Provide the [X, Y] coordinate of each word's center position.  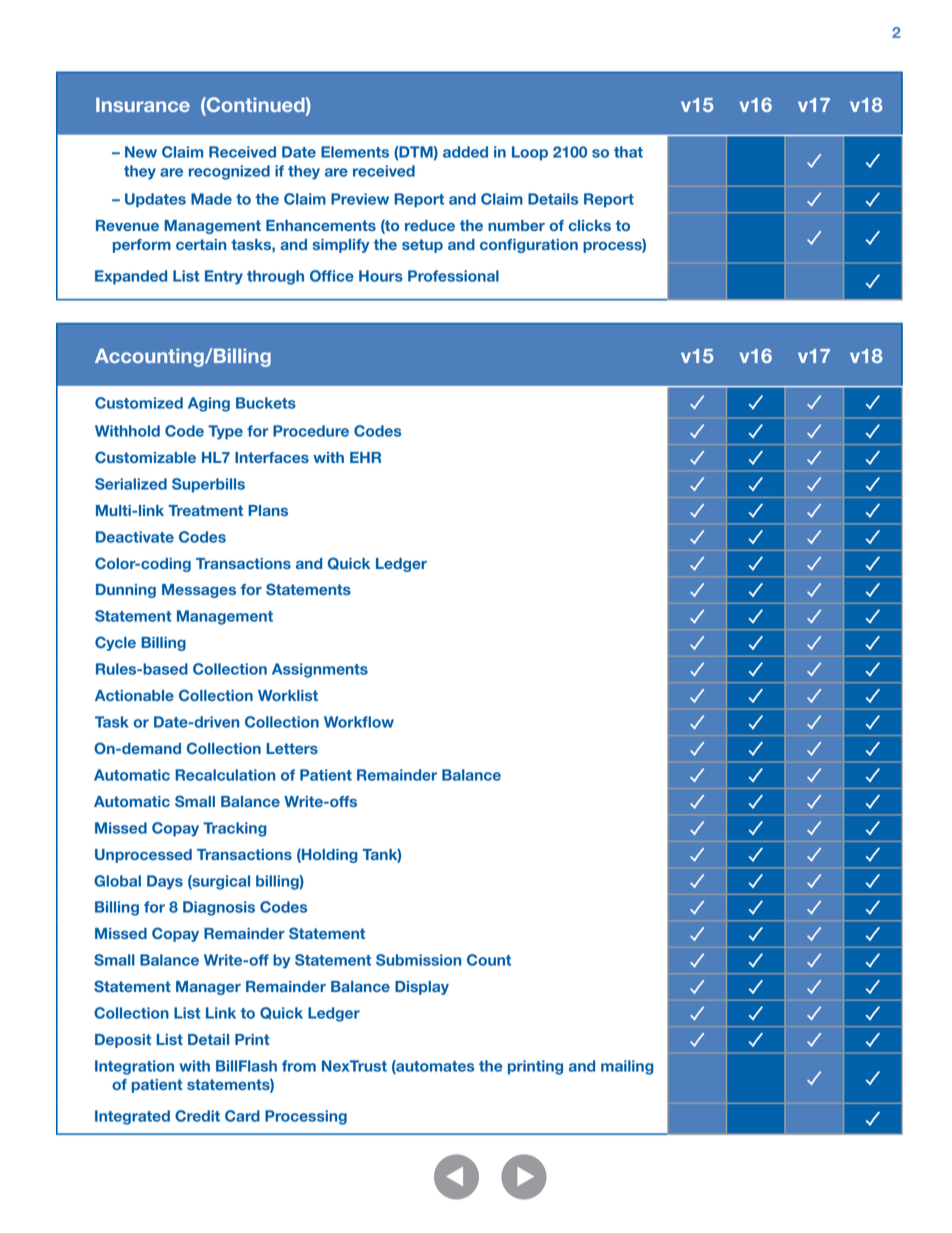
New [141, 152]
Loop [530, 153]
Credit [197, 1116]
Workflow [359, 722]
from [299, 1066]
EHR [365, 457]
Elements [355, 152]
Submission [418, 960]
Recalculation [225, 775]
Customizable [145, 457]
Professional [453, 276]
